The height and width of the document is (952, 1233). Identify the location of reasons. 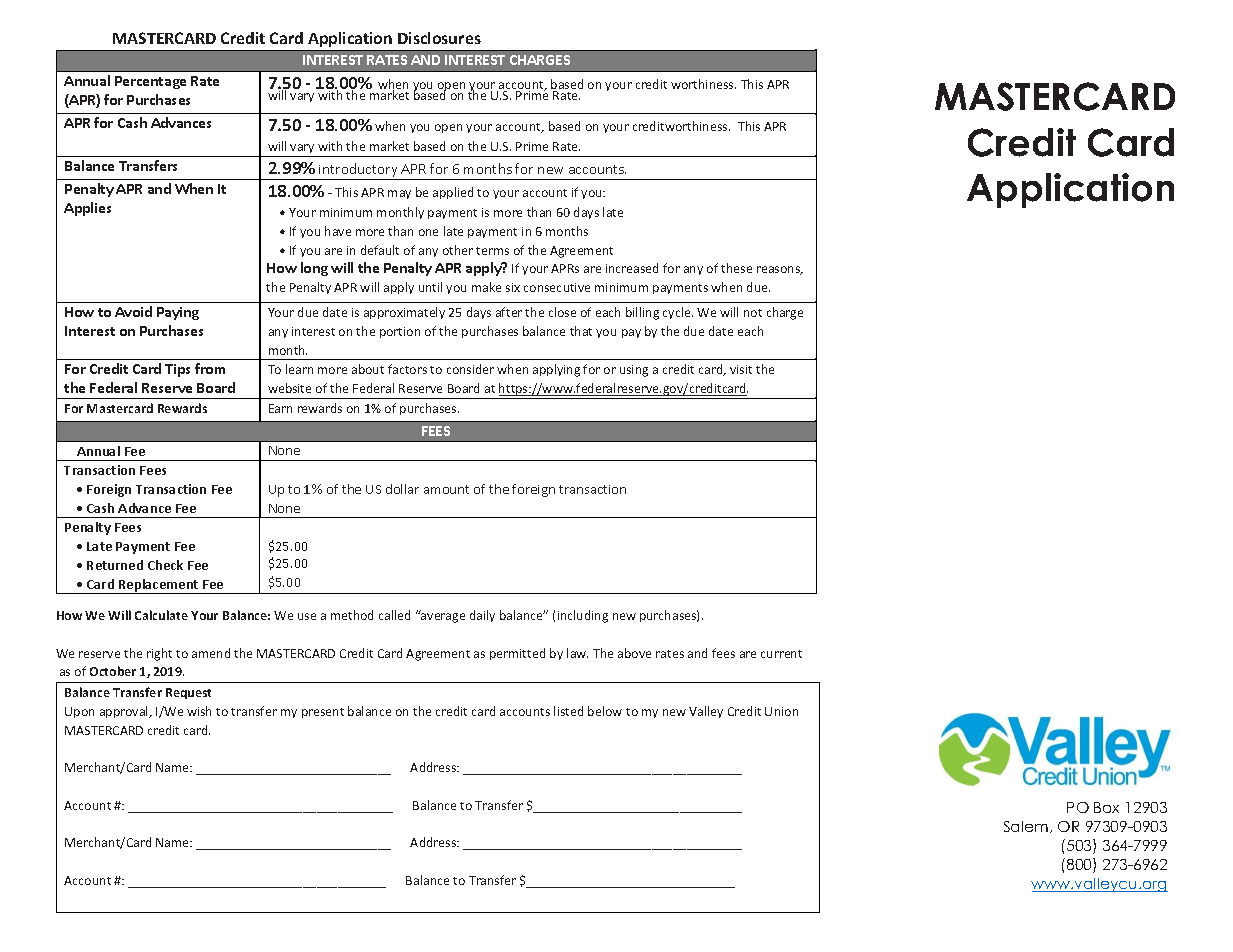
(780, 270).
